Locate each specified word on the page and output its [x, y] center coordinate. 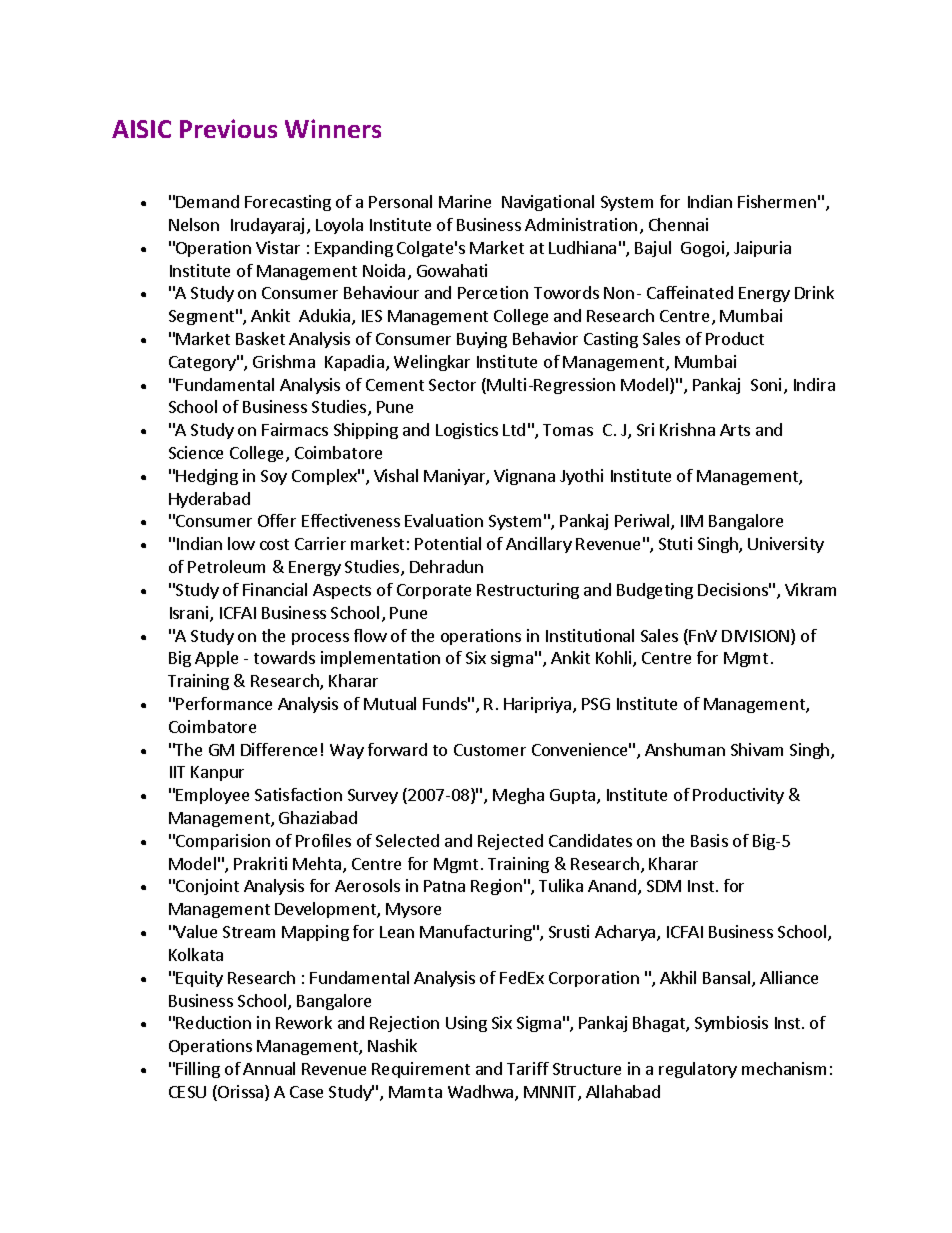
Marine [465, 201]
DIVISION [757, 637]
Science [196, 452]
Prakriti [260, 863]
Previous [228, 128]
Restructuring [528, 591]
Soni [766, 384]
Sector [452, 385]
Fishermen [777, 201]
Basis [709, 840]
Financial [275, 589]
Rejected [510, 842]
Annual [269, 1068]
